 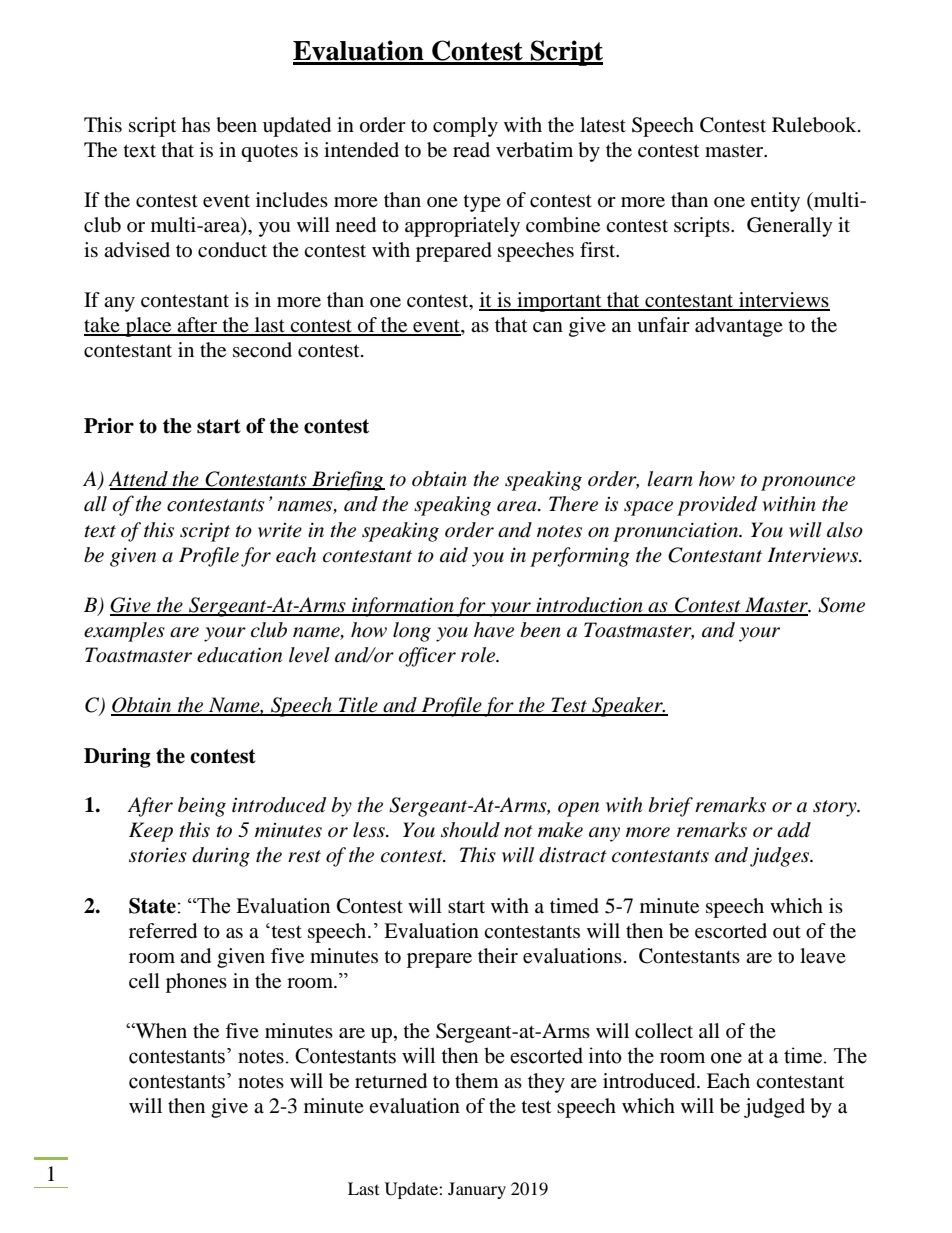 I want to click on judged, so click(x=774, y=1108).
